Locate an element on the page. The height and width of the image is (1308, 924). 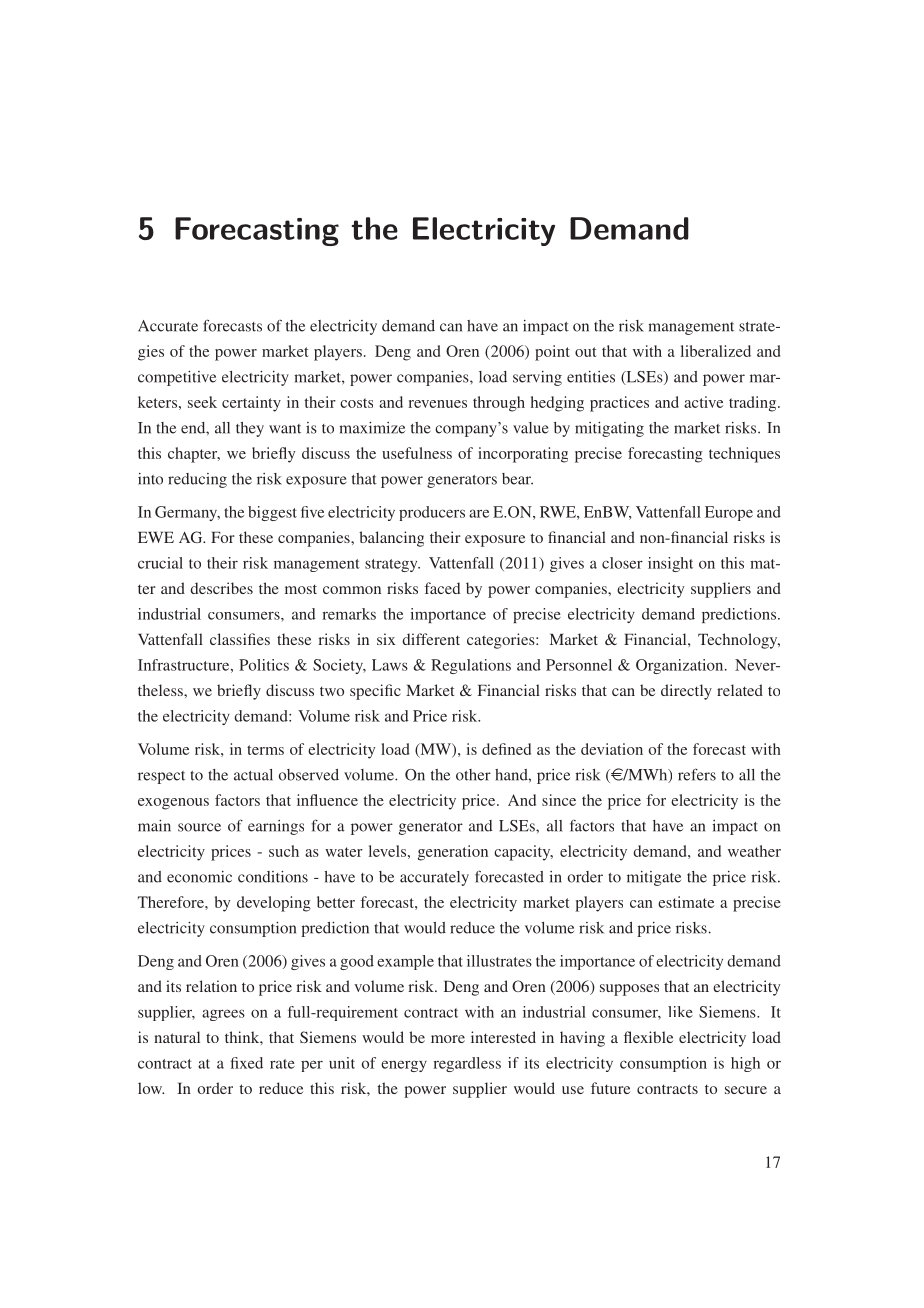
regardless is located at coordinates (467, 1064).
